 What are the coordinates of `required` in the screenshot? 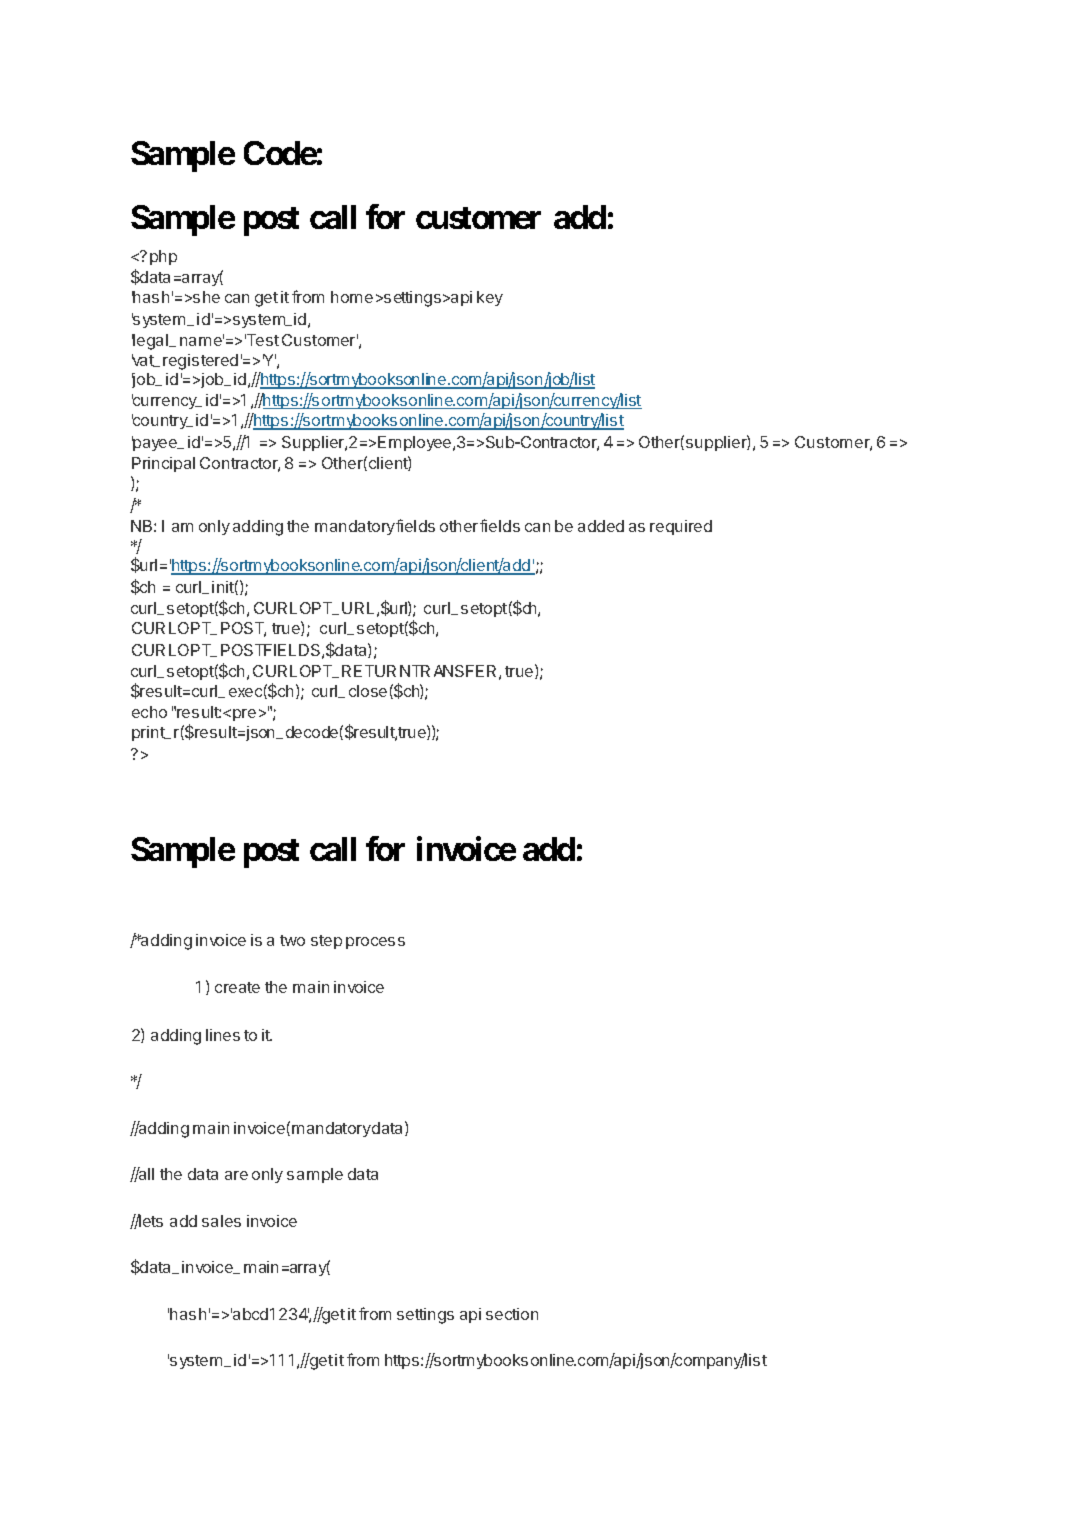 It's located at (681, 527).
